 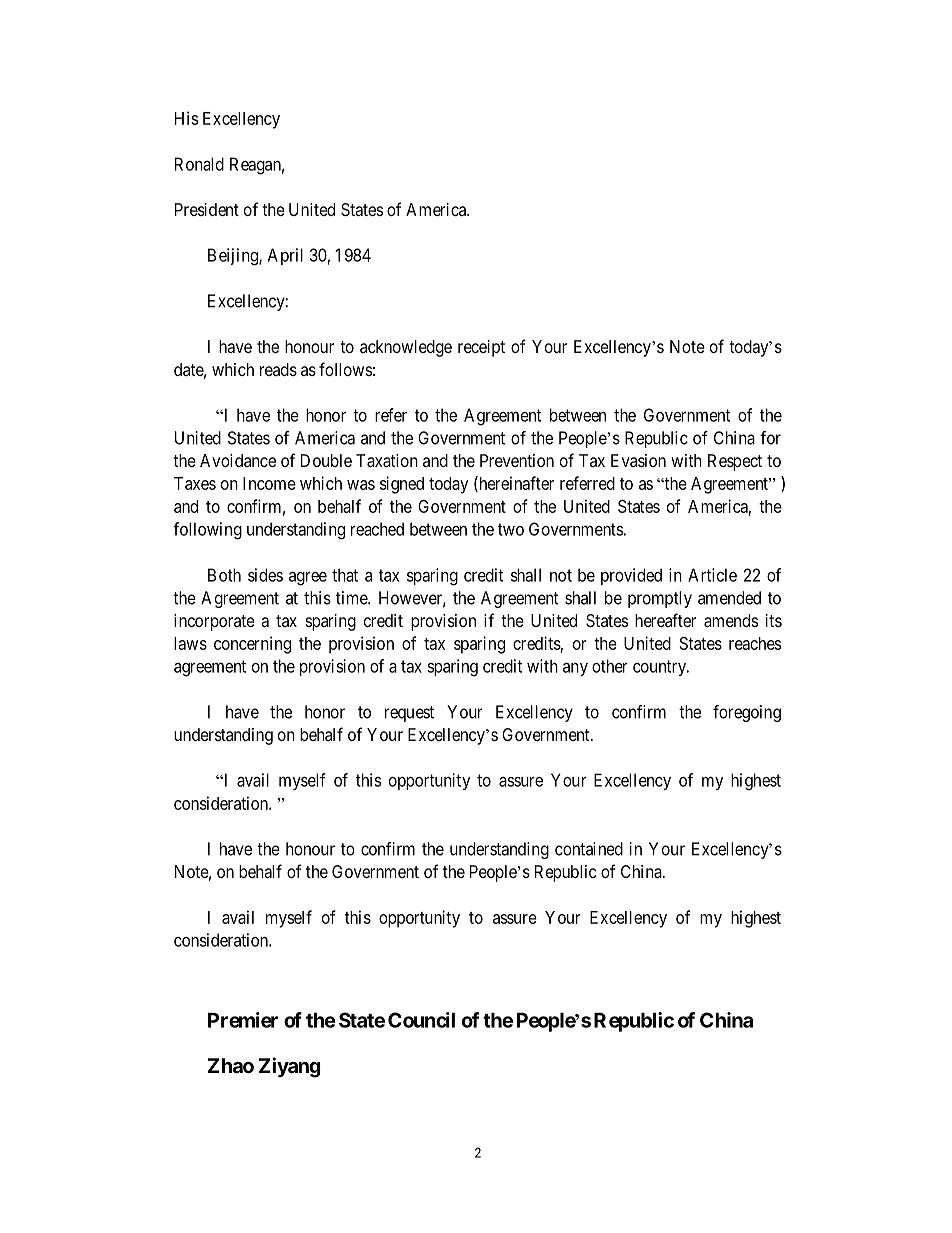 I want to click on Council, so click(x=421, y=1020).
